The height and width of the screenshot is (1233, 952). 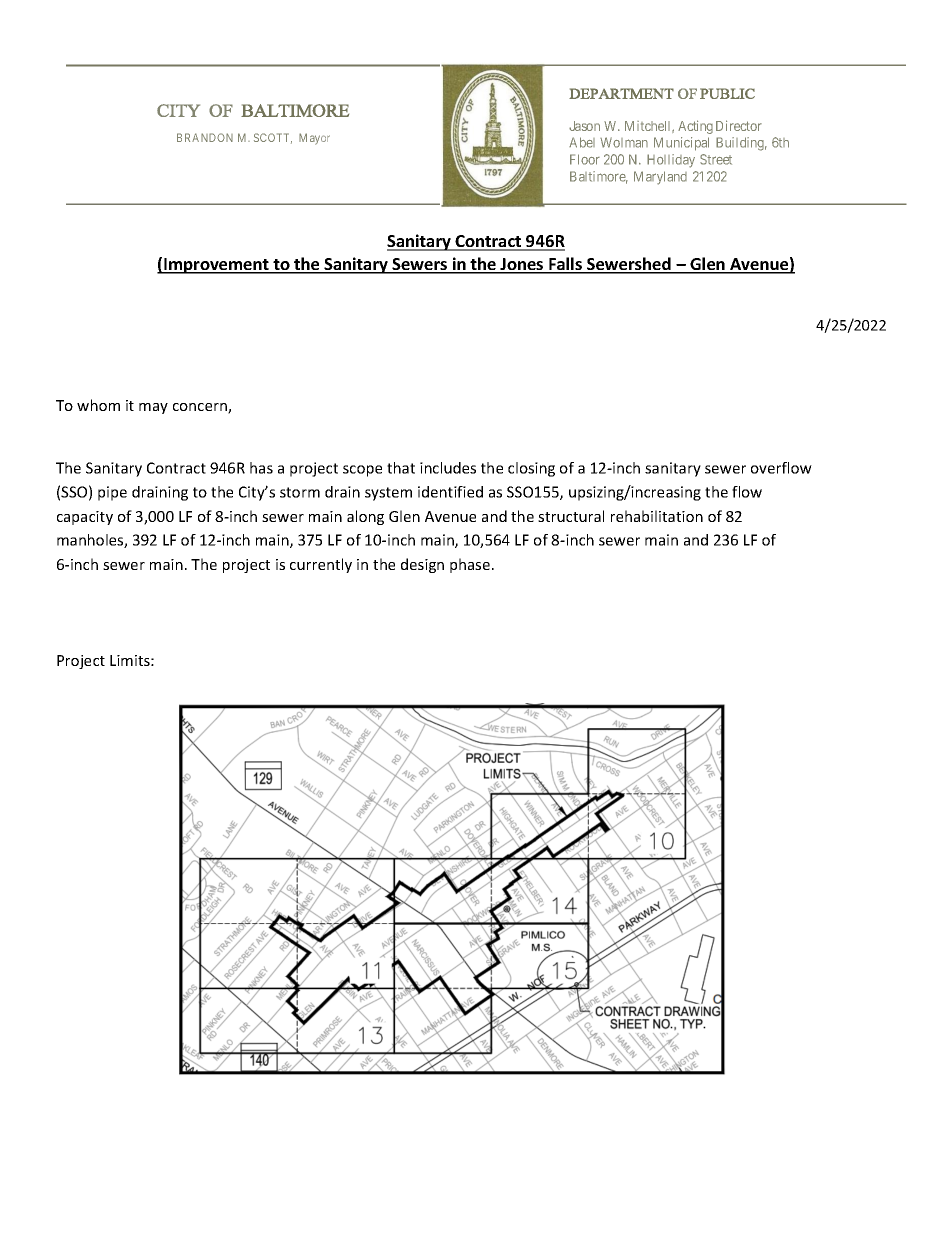 What do you see at coordinates (112, 493) in the screenshot?
I see `pipe` at bounding box center [112, 493].
